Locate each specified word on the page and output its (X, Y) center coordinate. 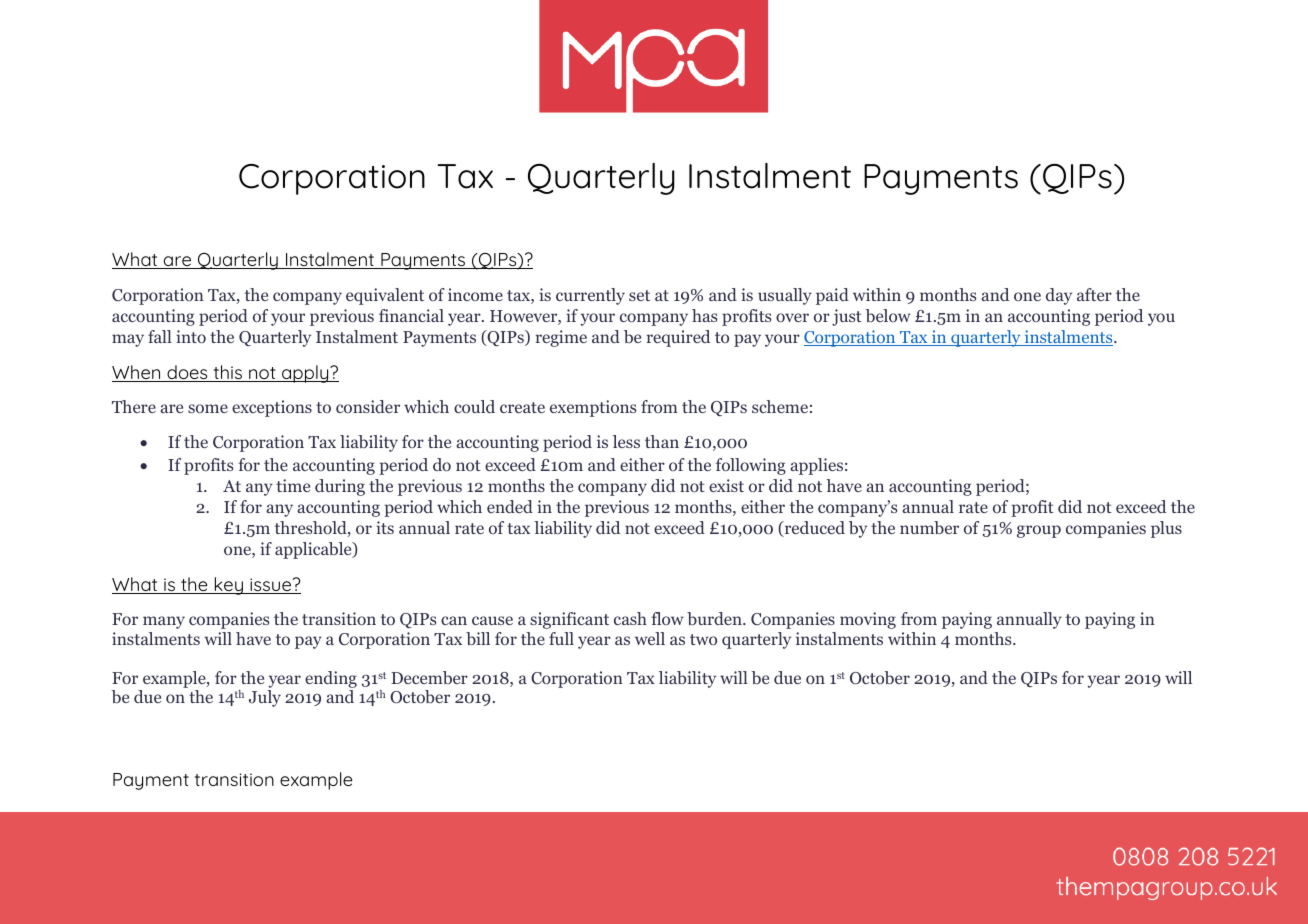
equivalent (385, 296)
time (293, 485)
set (639, 295)
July (265, 698)
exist (726, 485)
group (1039, 531)
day (1059, 296)
